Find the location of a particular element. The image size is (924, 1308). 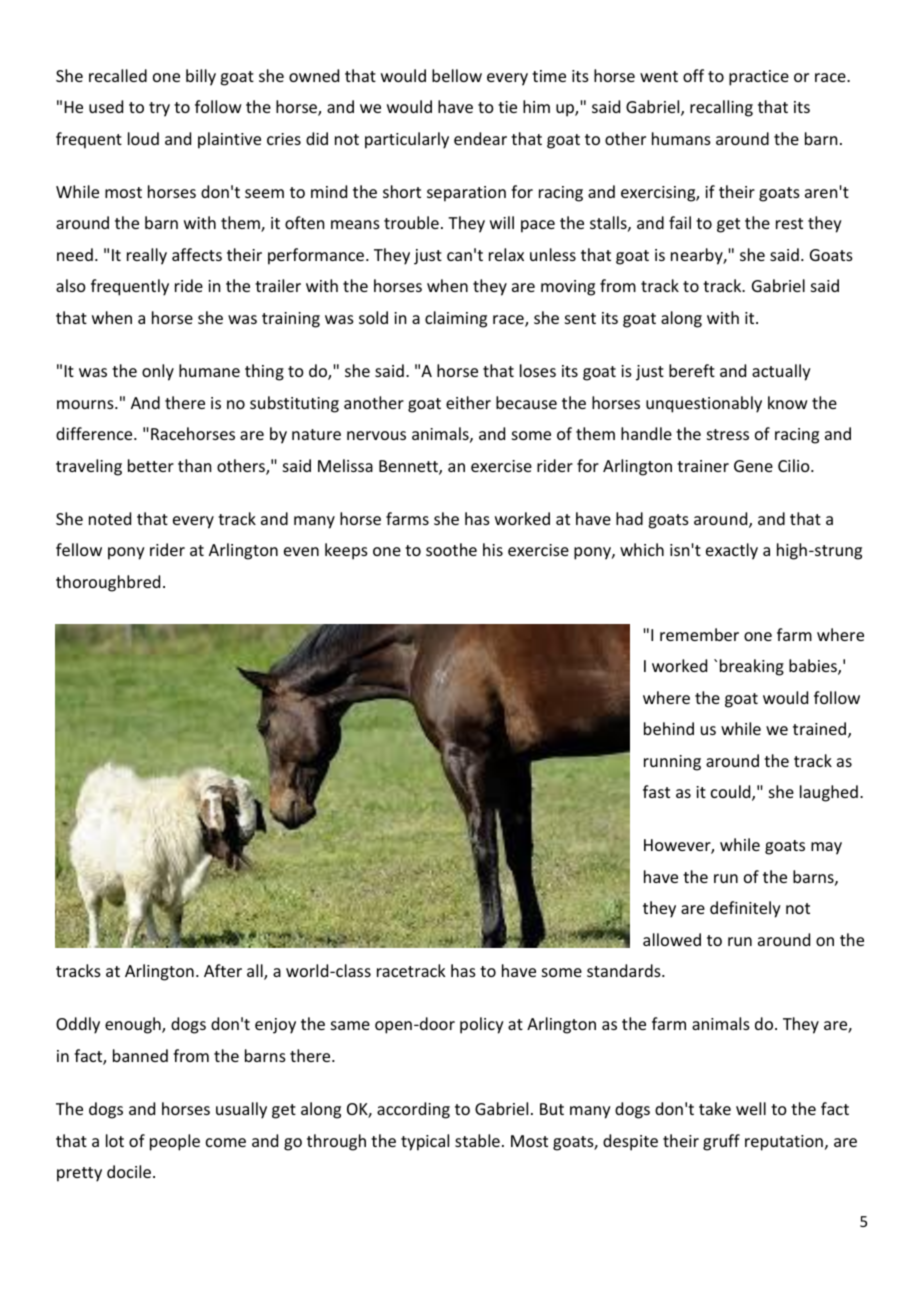

thoroughbred is located at coordinates (108, 583).
